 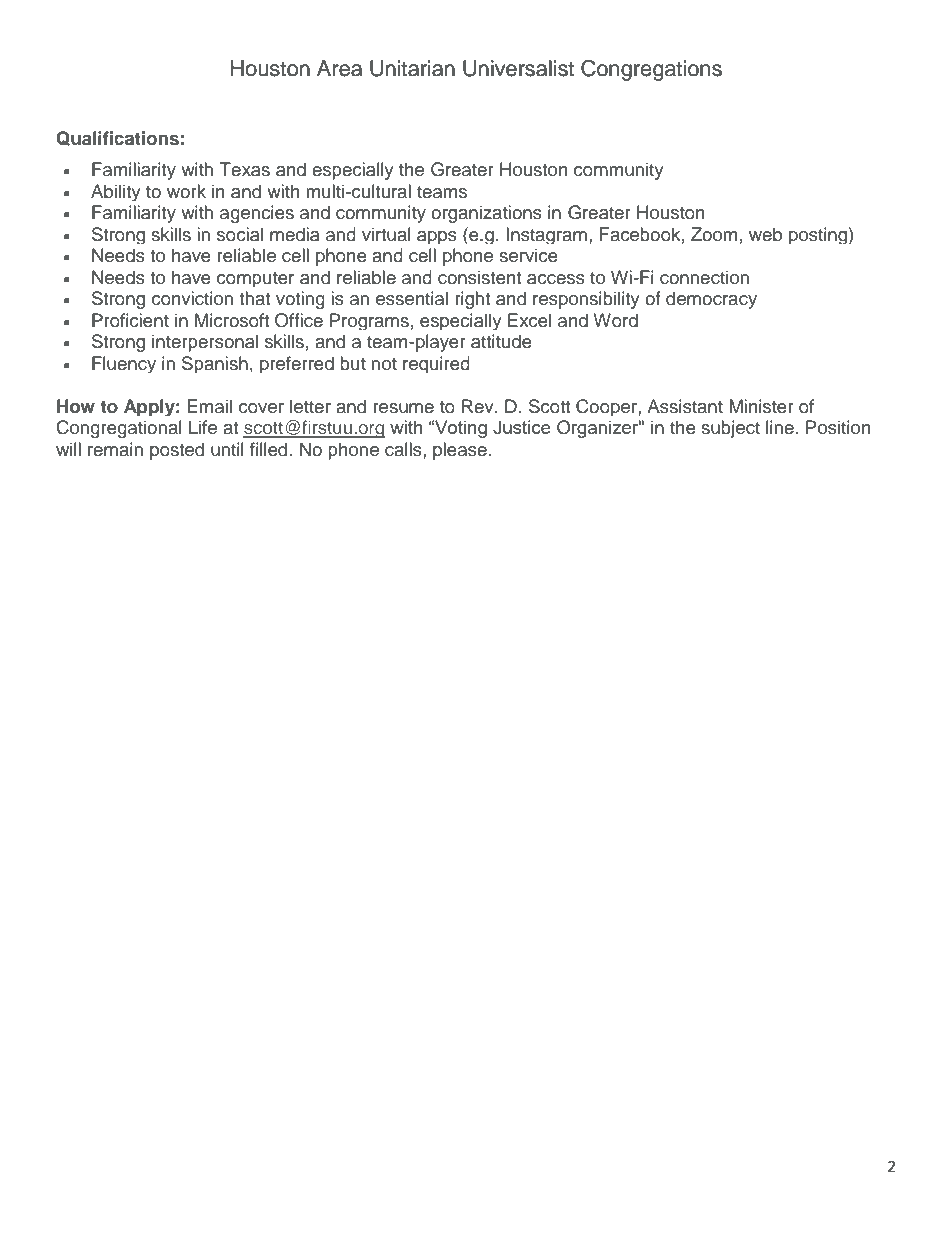 What do you see at coordinates (730, 429) in the screenshot?
I see `subject` at bounding box center [730, 429].
